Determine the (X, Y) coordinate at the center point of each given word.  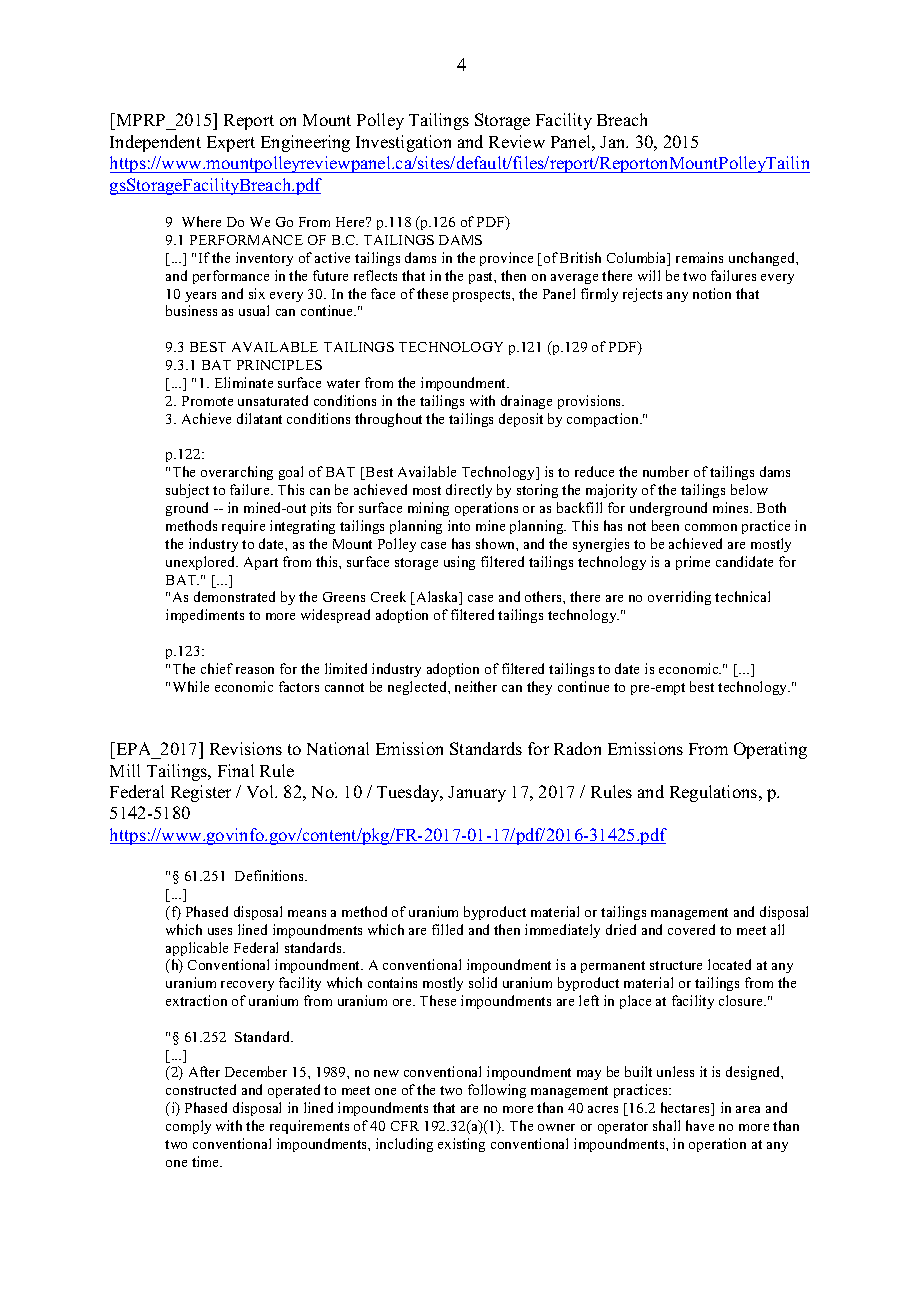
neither (476, 686)
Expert (231, 144)
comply (188, 1127)
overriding (679, 598)
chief (217, 668)
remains (699, 257)
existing (461, 1145)
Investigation (403, 143)
